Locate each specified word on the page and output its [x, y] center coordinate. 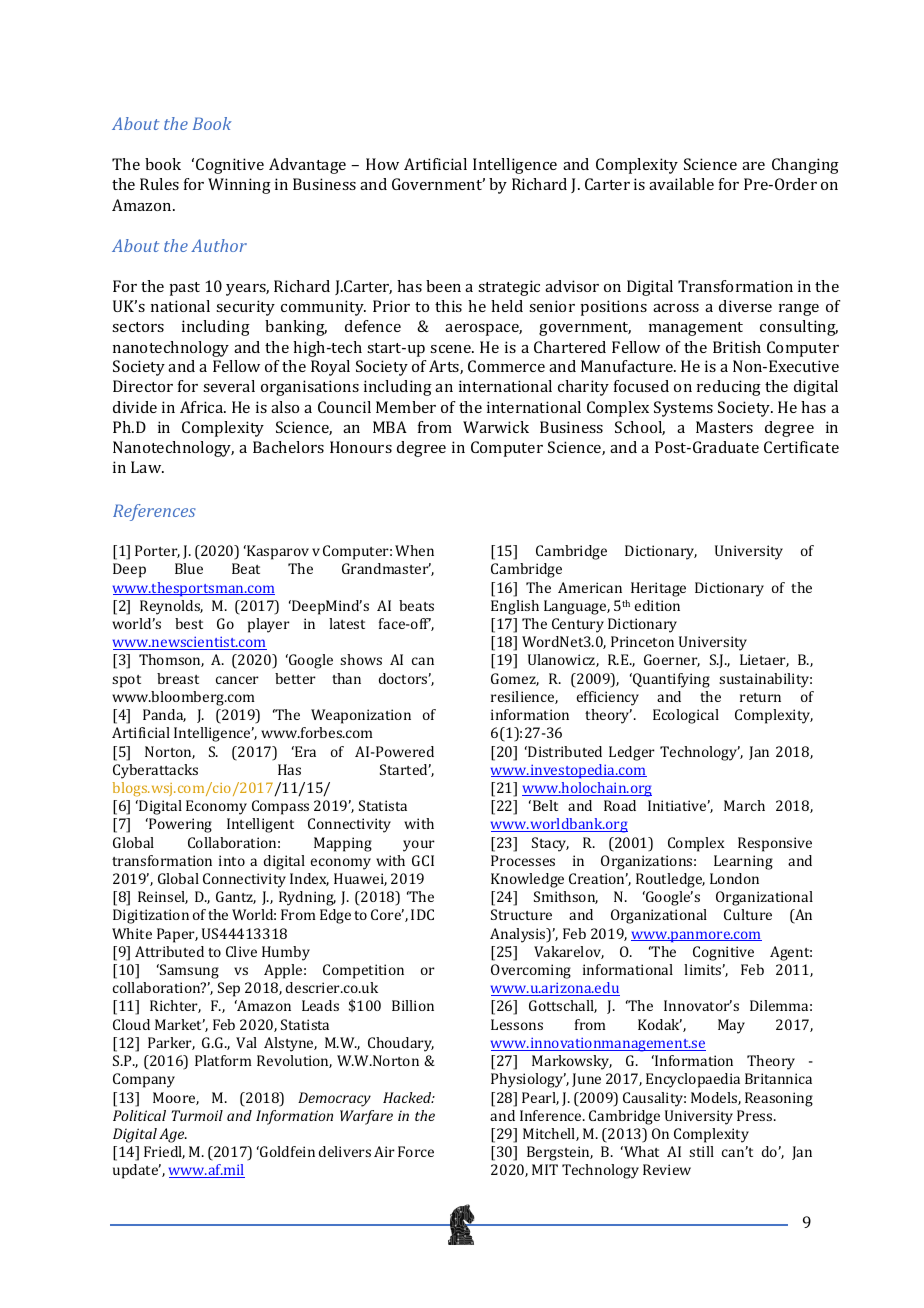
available [681, 184]
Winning [239, 186]
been [443, 286]
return [760, 697]
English [515, 607]
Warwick [496, 427]
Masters [724, 427]
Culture [748, 914]
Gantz [236, 897]
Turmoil [197, 1115]
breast [178, 678]
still [701, 1151]
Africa [203, 407]
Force [416, 1151]
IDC [422, 914]
